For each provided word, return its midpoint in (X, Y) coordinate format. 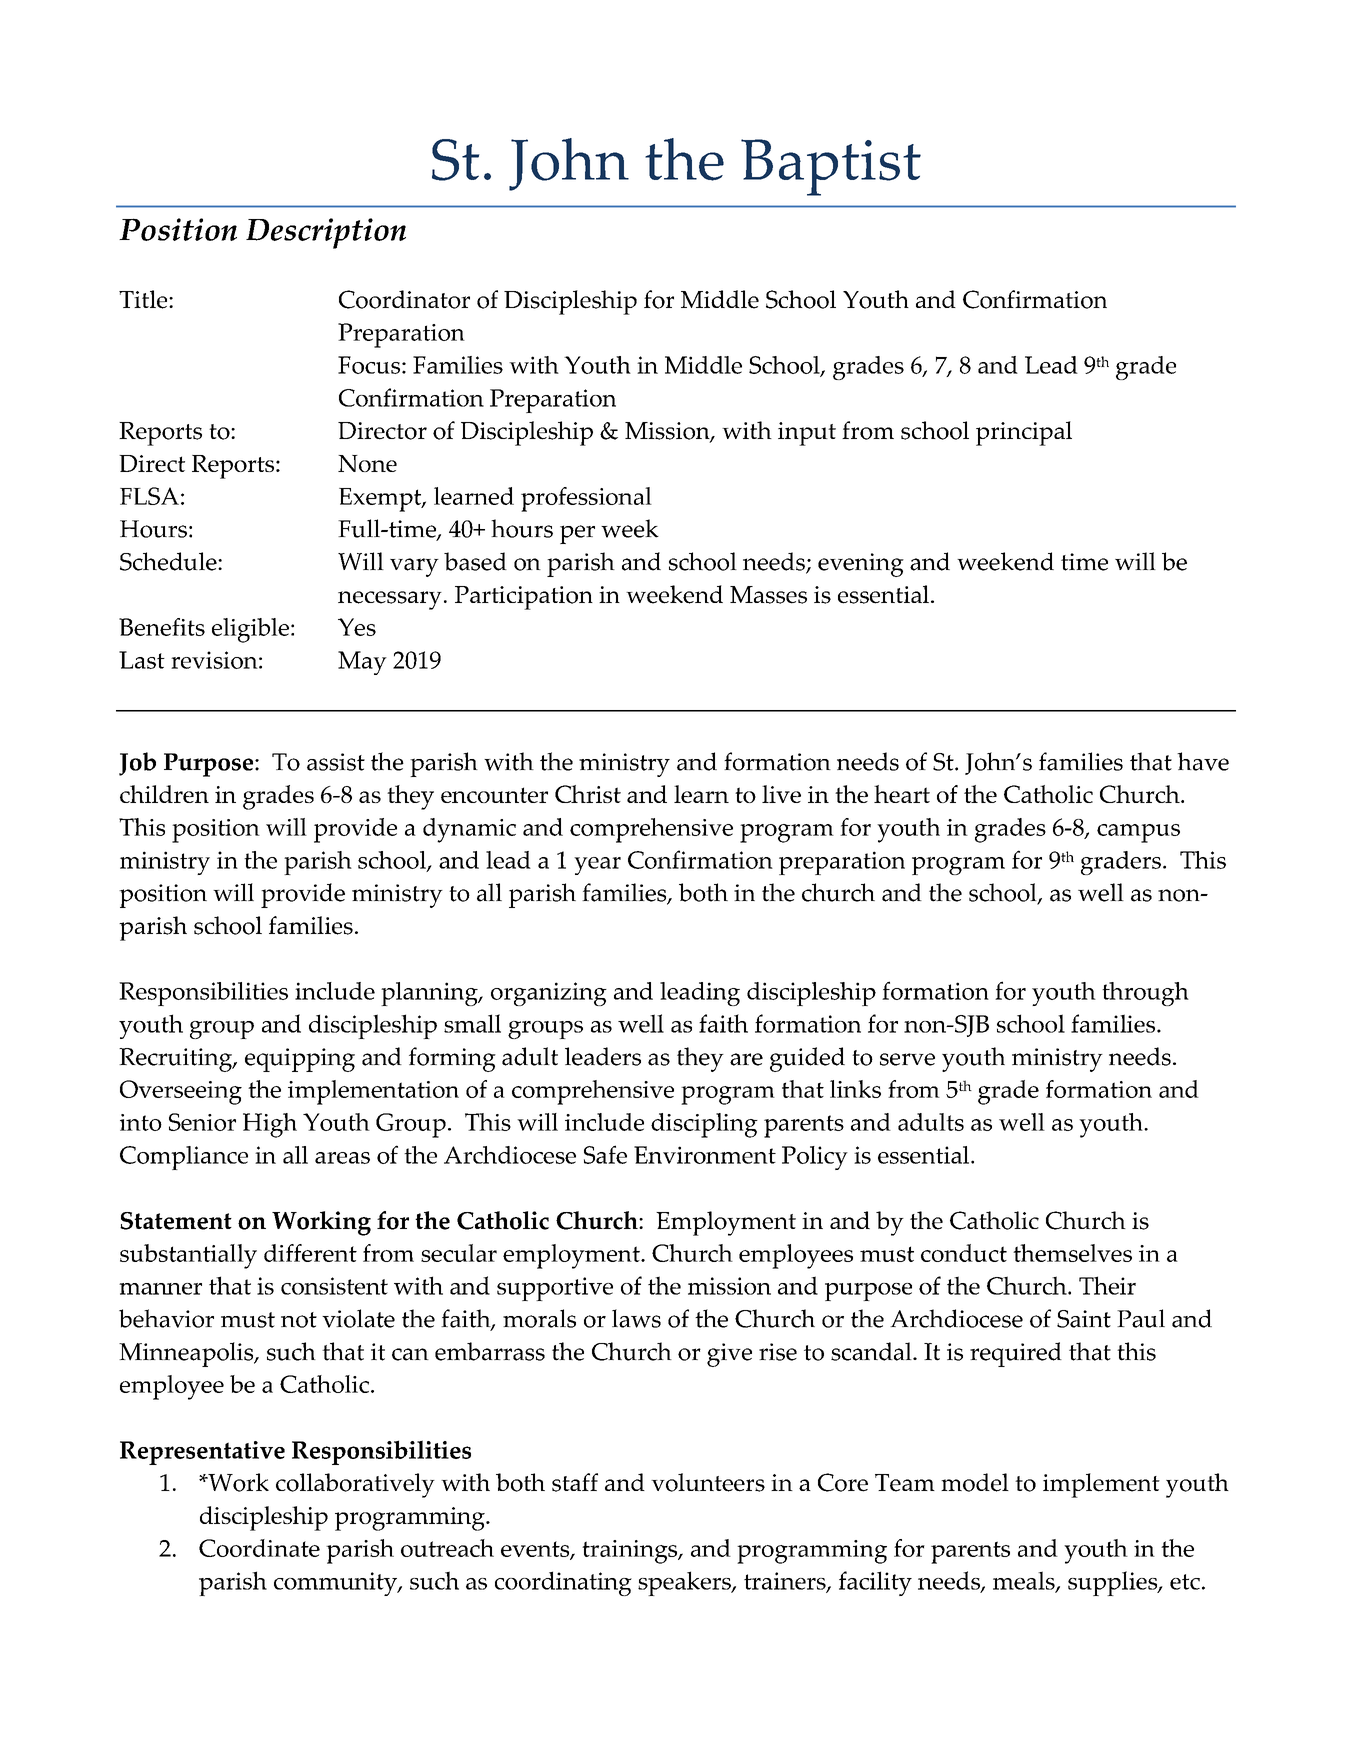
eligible (250, 630)
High (270, 1125)
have (1203, 761)
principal (1024, 433)
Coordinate (259, 1548)
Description (326, 233)
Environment (705, 1155)
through (1145, 994)
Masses (768, 595)
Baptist (831, 167)
